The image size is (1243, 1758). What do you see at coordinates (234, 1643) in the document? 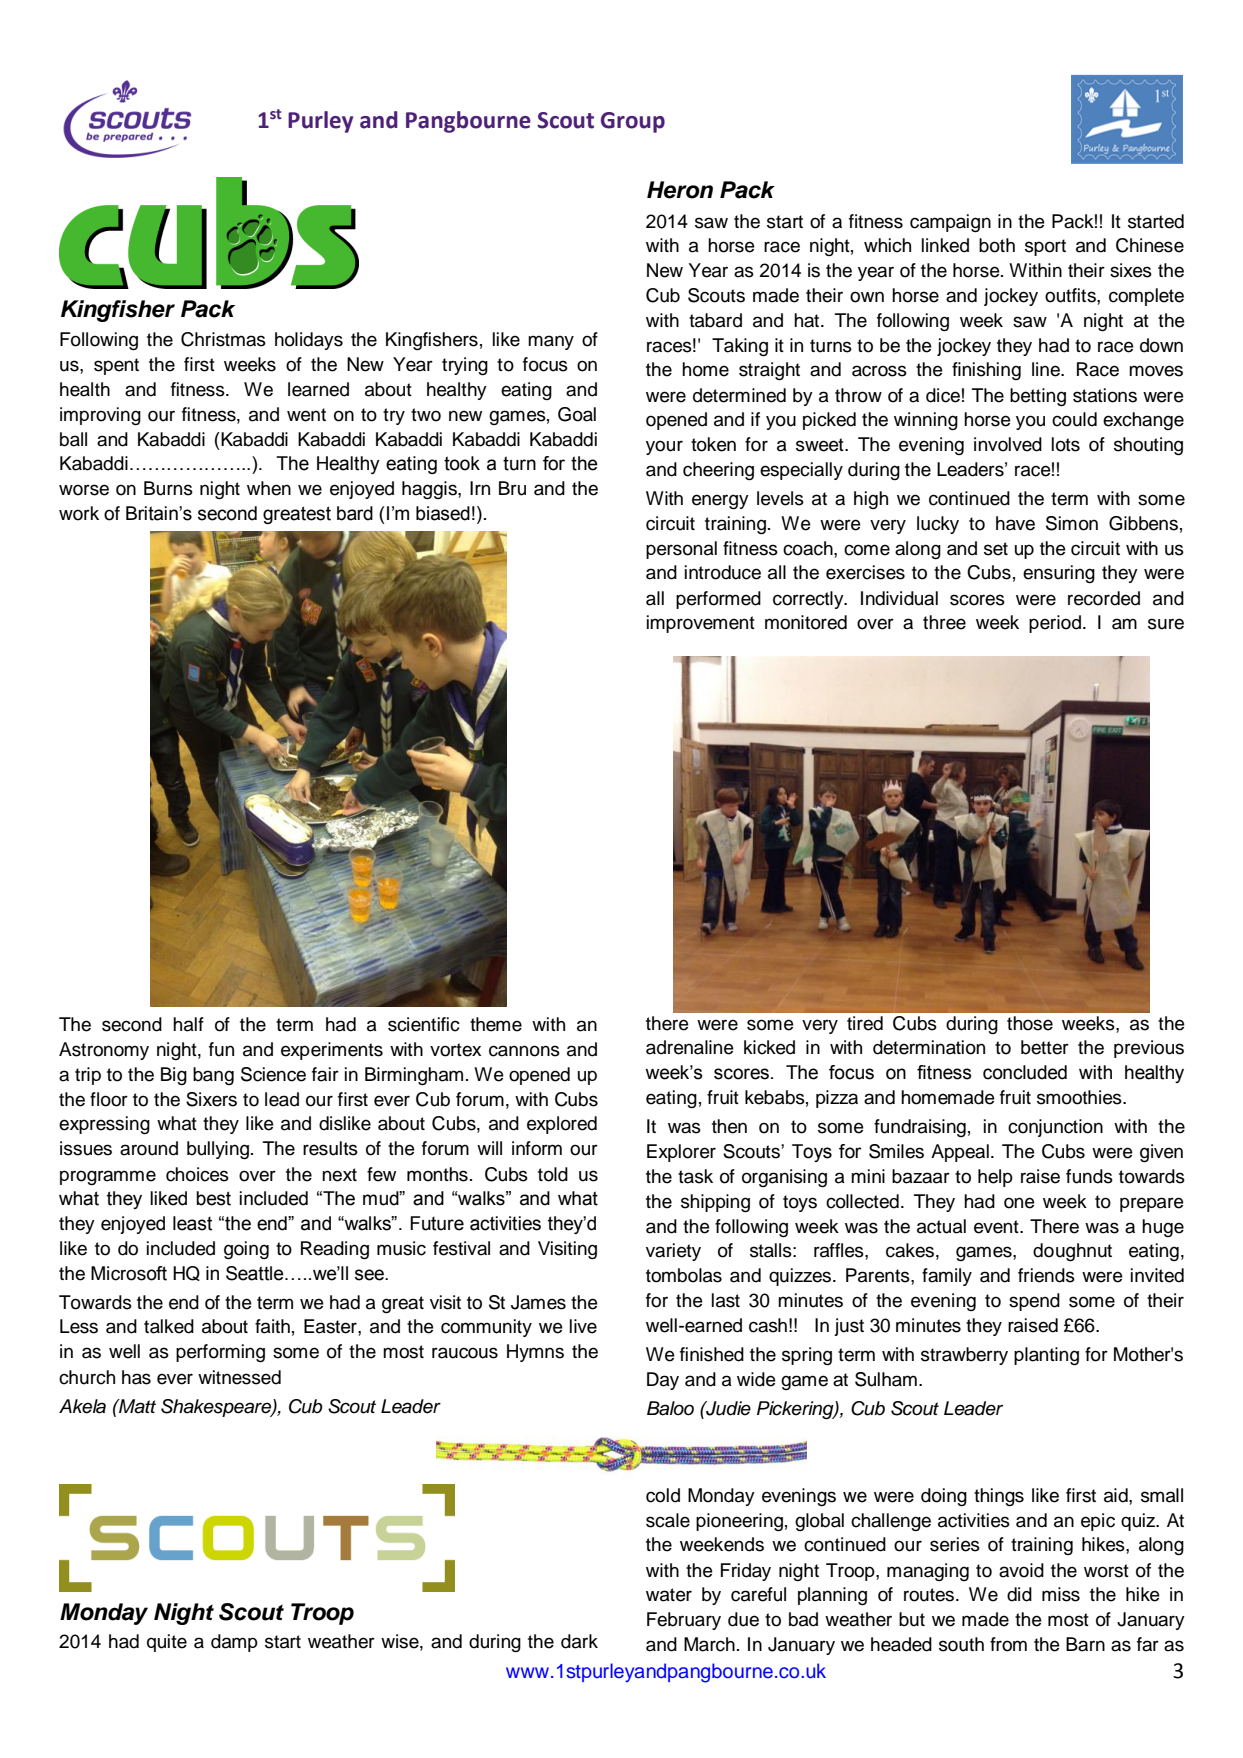
I see `damp` at bounding box center [234, 1643].
